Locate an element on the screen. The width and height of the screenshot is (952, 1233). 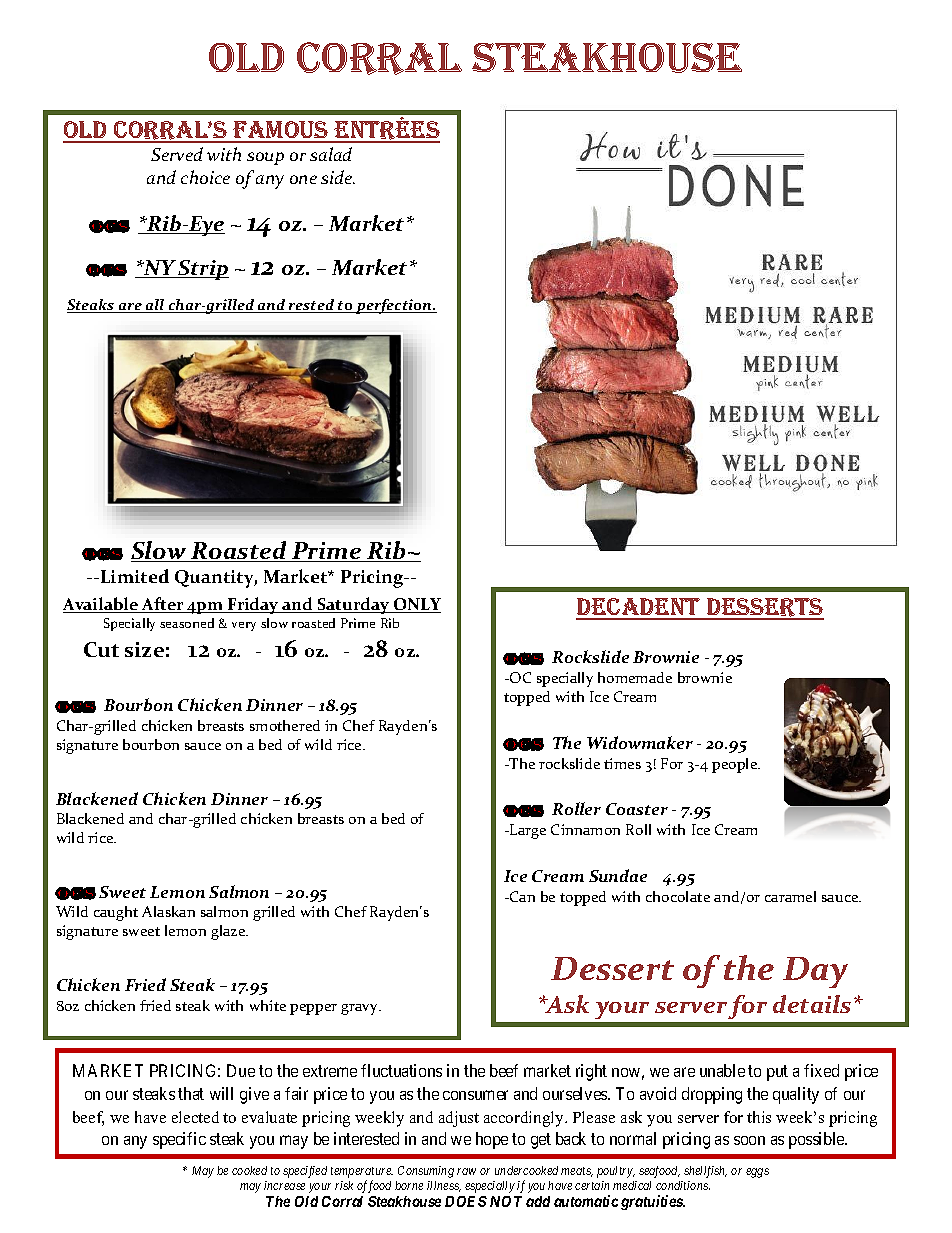
Limited is located at coordinates (133, 576).
